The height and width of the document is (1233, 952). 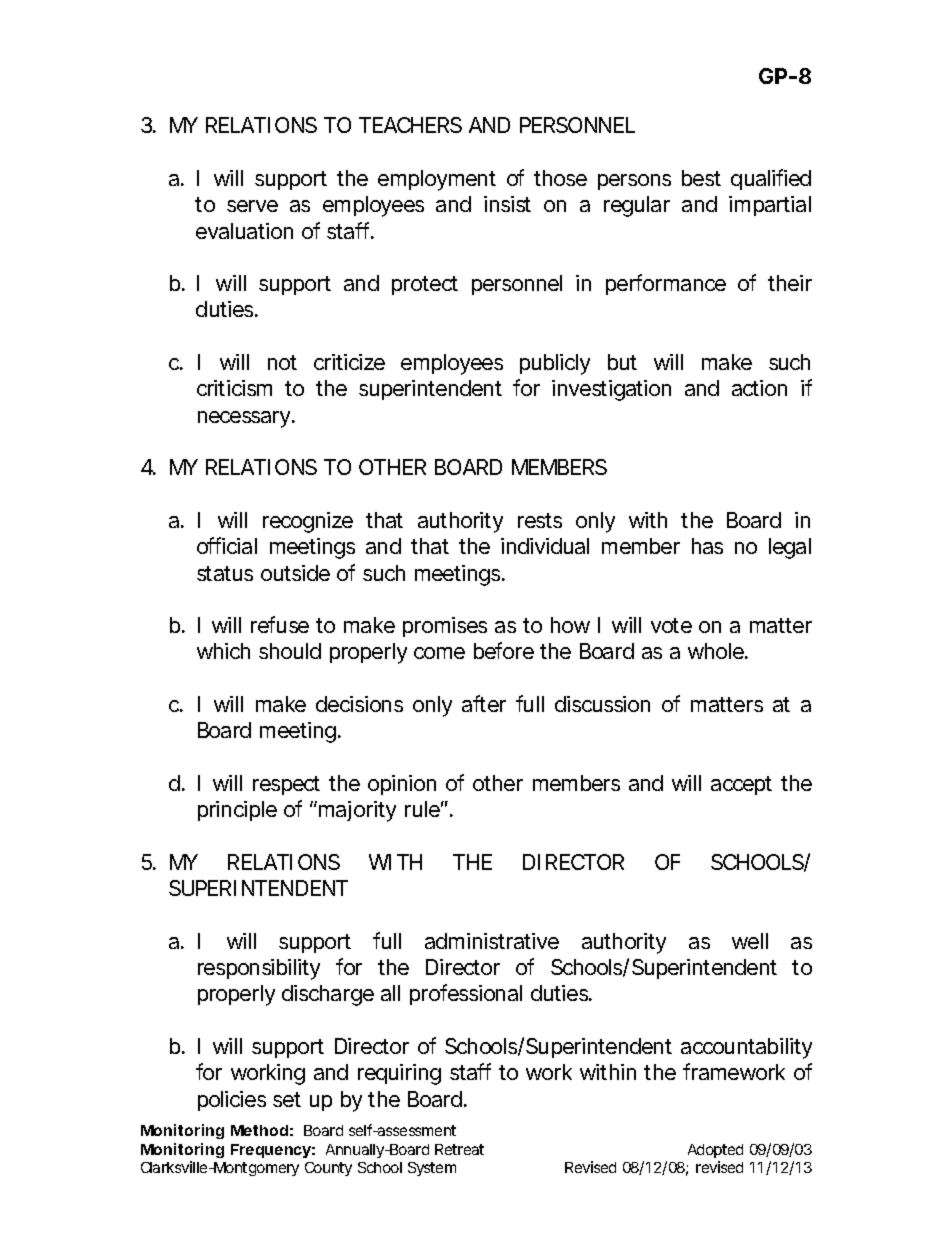 What do you see at coordinates (492, 941) in the document?
I see `administrative` at bounding box center [492, 941].
